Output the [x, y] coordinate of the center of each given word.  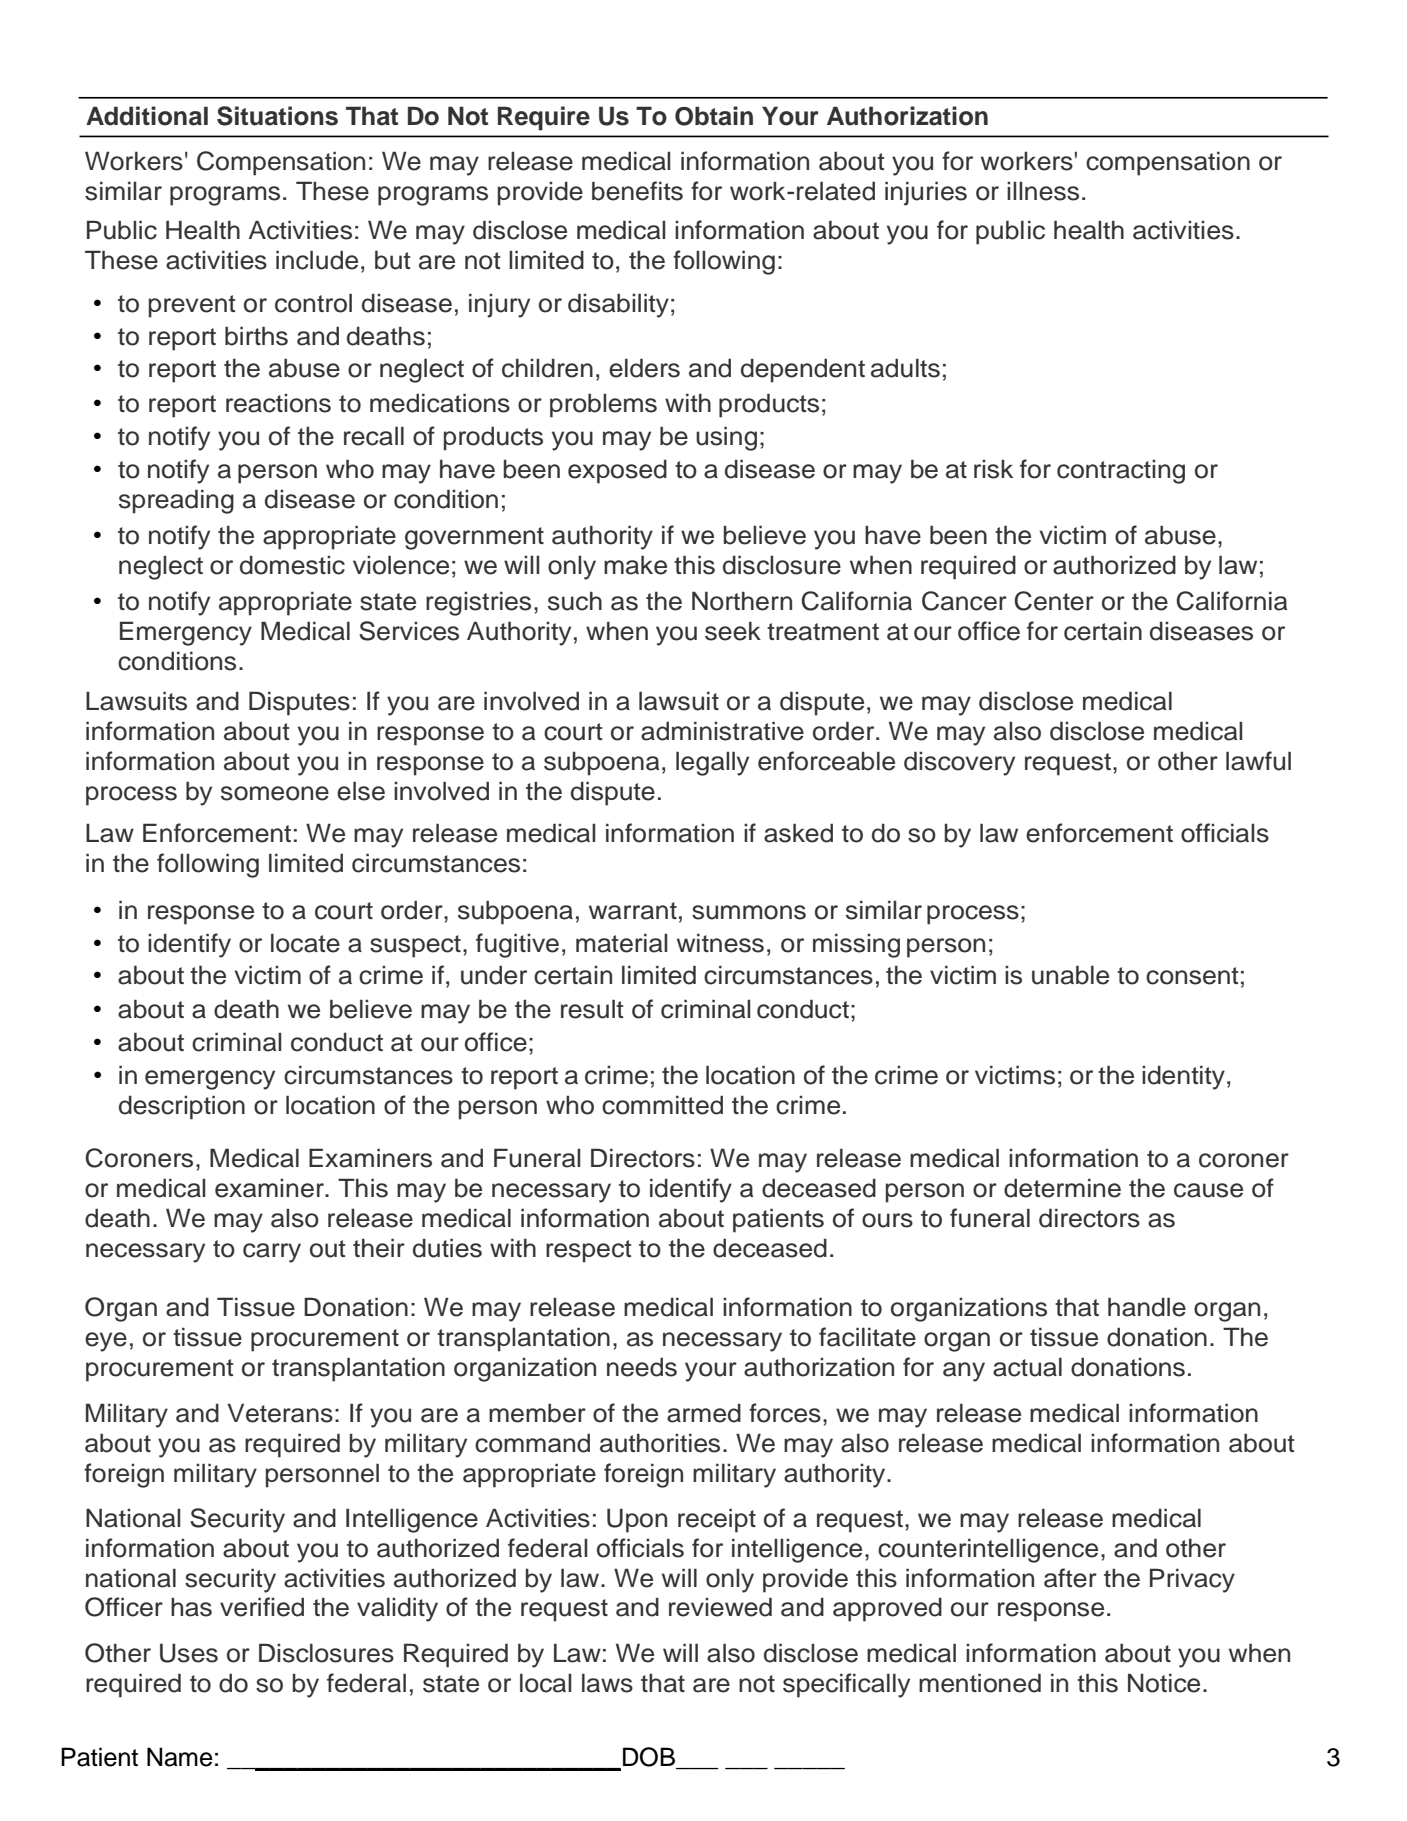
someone [275, 793]
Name [180, 1757]
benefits [637, 191]
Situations [277, 116]
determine [1062, 1188]
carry [272, 1253]
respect [588, 1251]
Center [1054, 601]
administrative [722, 731]
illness [1043, 191]
